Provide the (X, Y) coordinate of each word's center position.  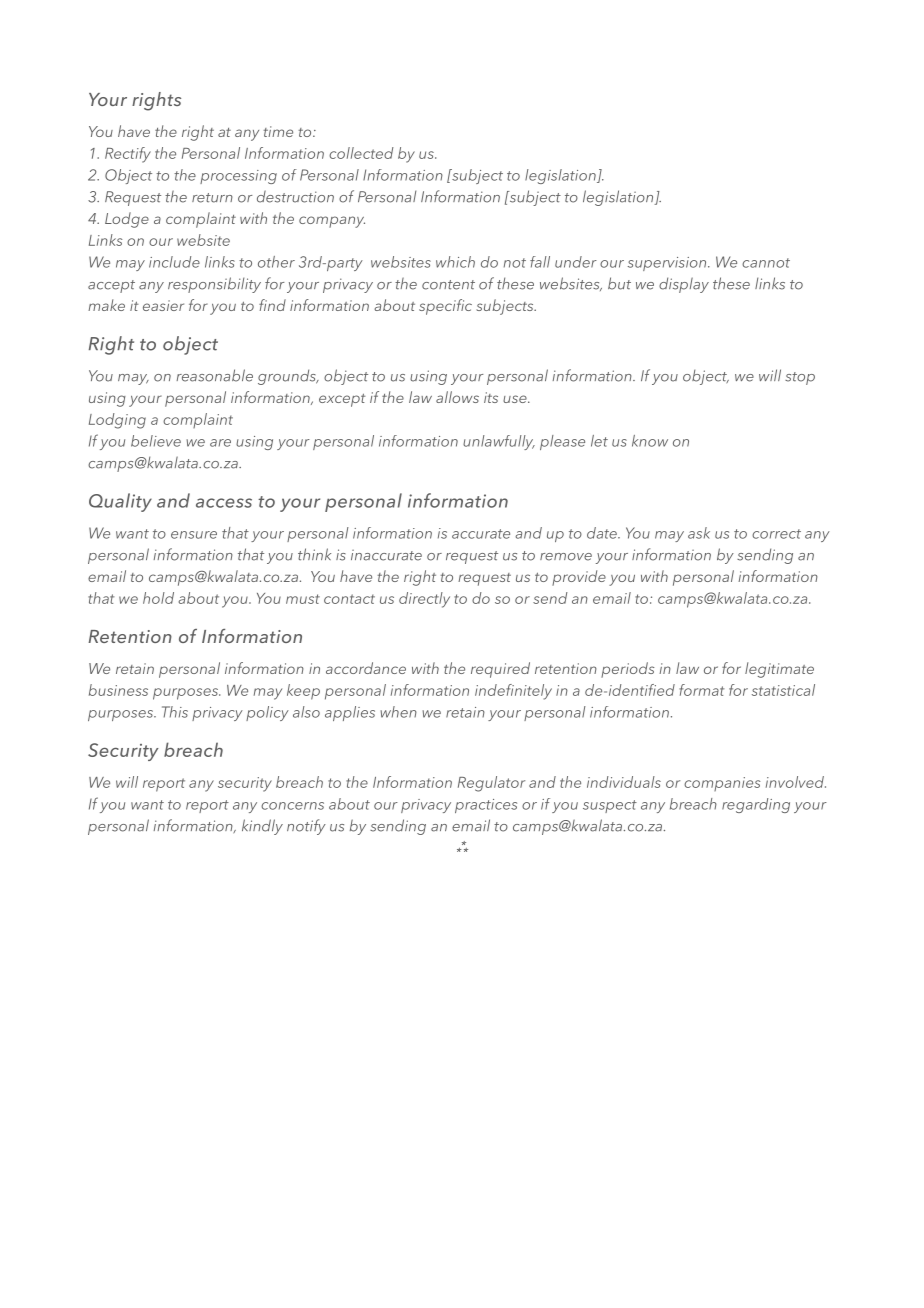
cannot (766, 263)
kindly (262, 827)
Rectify (128, 155)
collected (361, 153)
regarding (756, 805)
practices (486, 806)
